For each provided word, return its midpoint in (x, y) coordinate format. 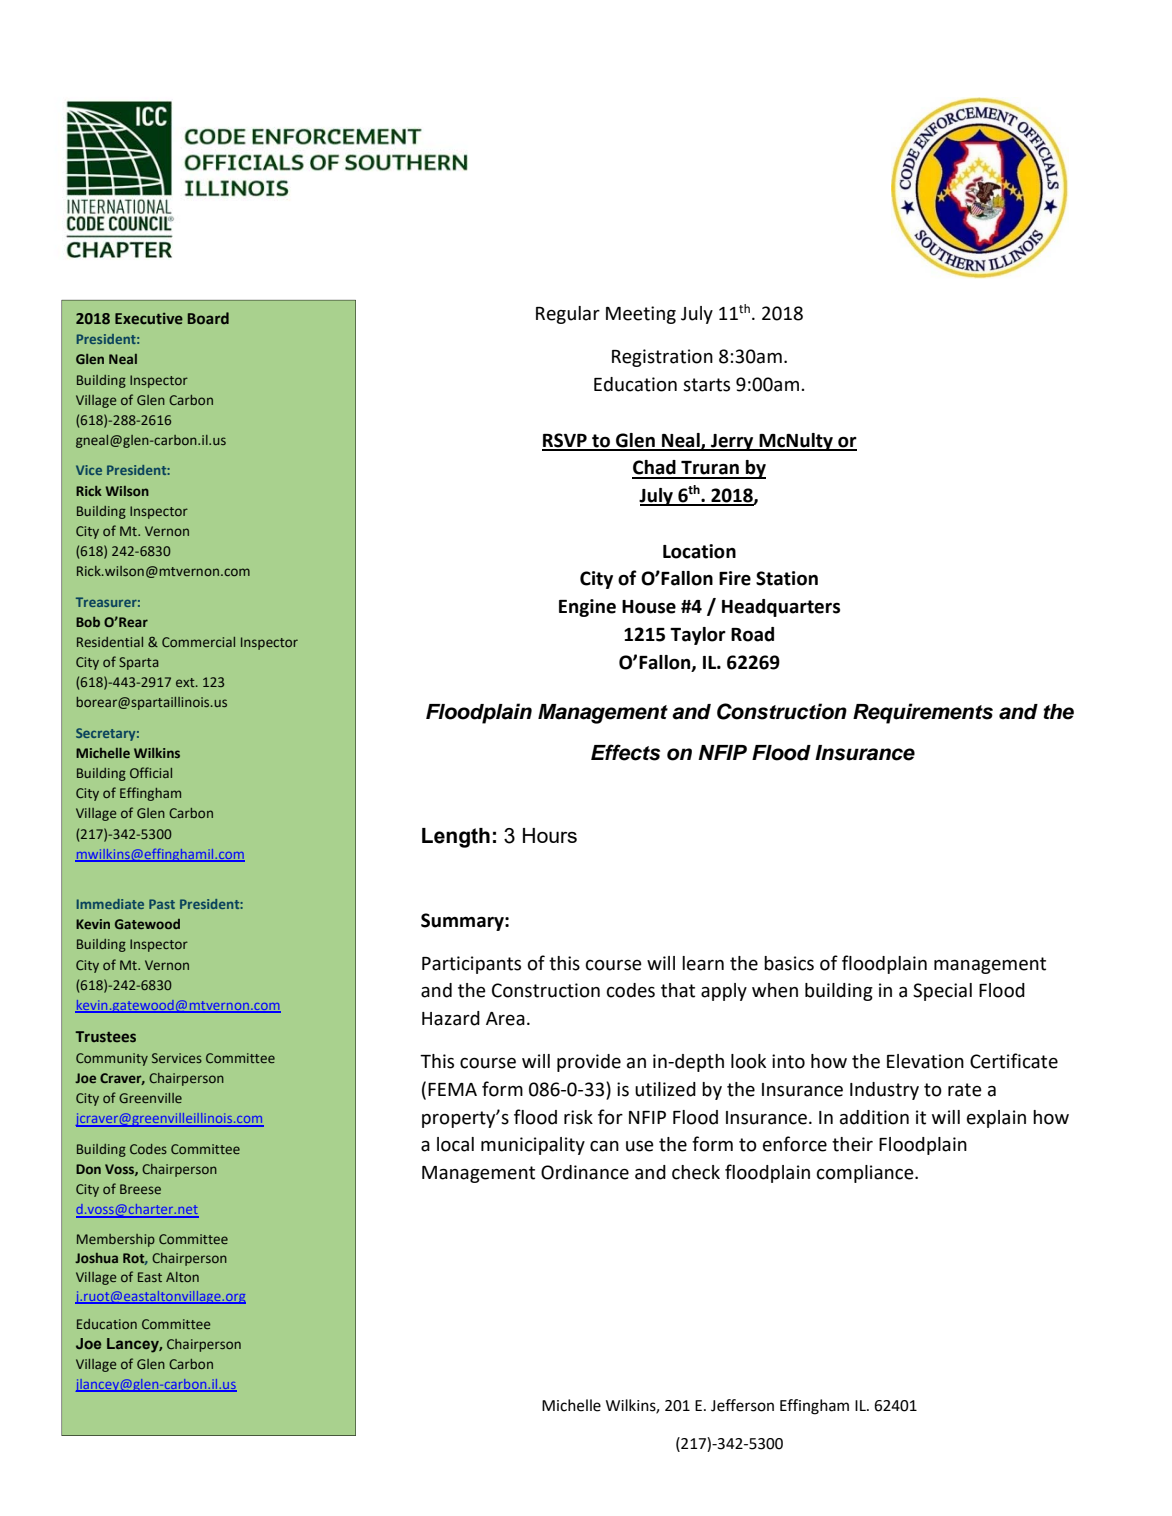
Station (787, 578)
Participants (471, 965)
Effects (625, 752)
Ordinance (585, 1172)
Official (151, 772)
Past (162, 904)
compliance (866, 1174)
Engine (587, 608)
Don (88, 1169)
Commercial (198, 642)
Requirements (923, 713)
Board (208, 318)
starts (706, 385)
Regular (568, 315)
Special (942, 992)
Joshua (96, 1258)
